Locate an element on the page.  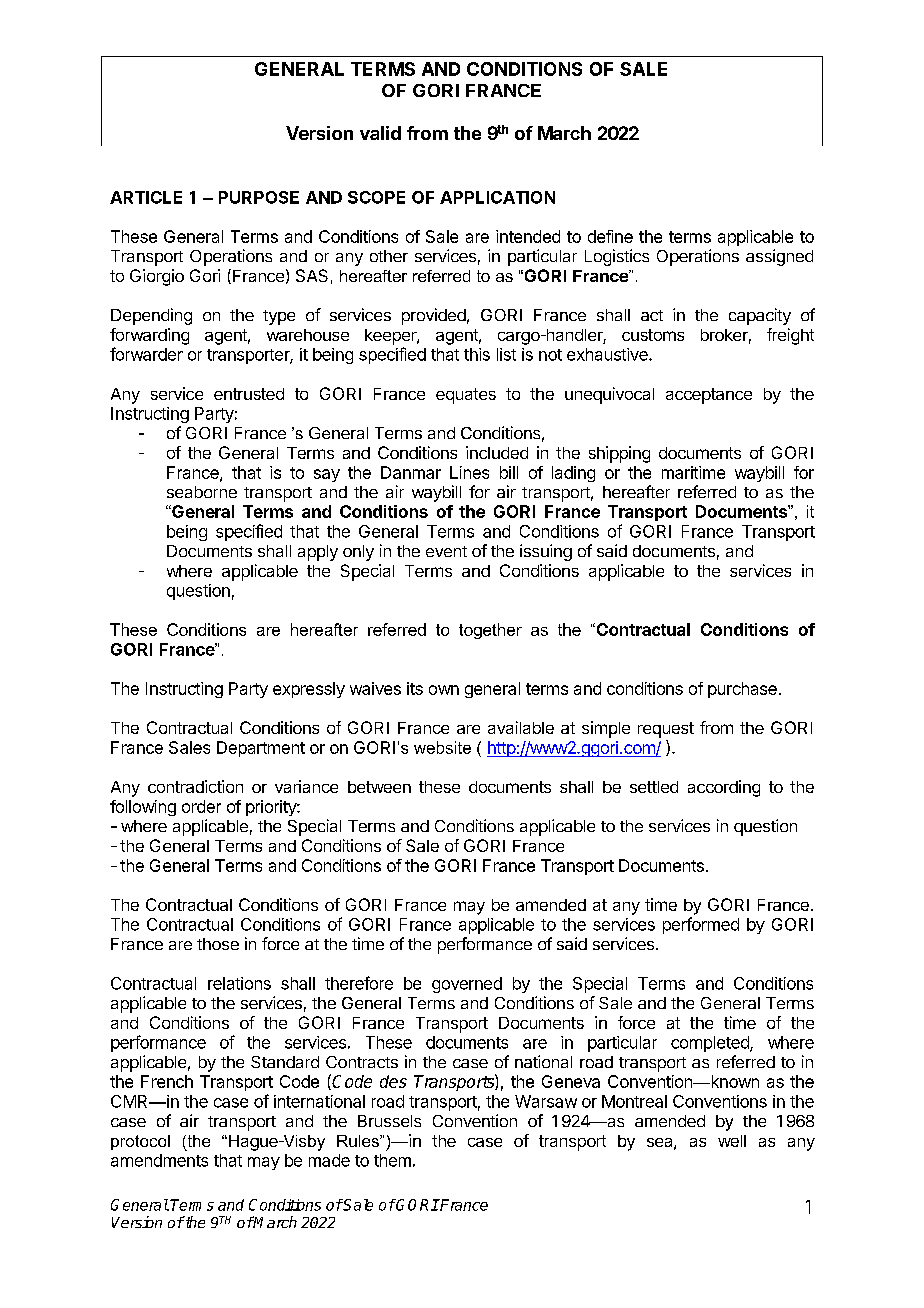
APPLICATION is located at coordinates (497, 197).
